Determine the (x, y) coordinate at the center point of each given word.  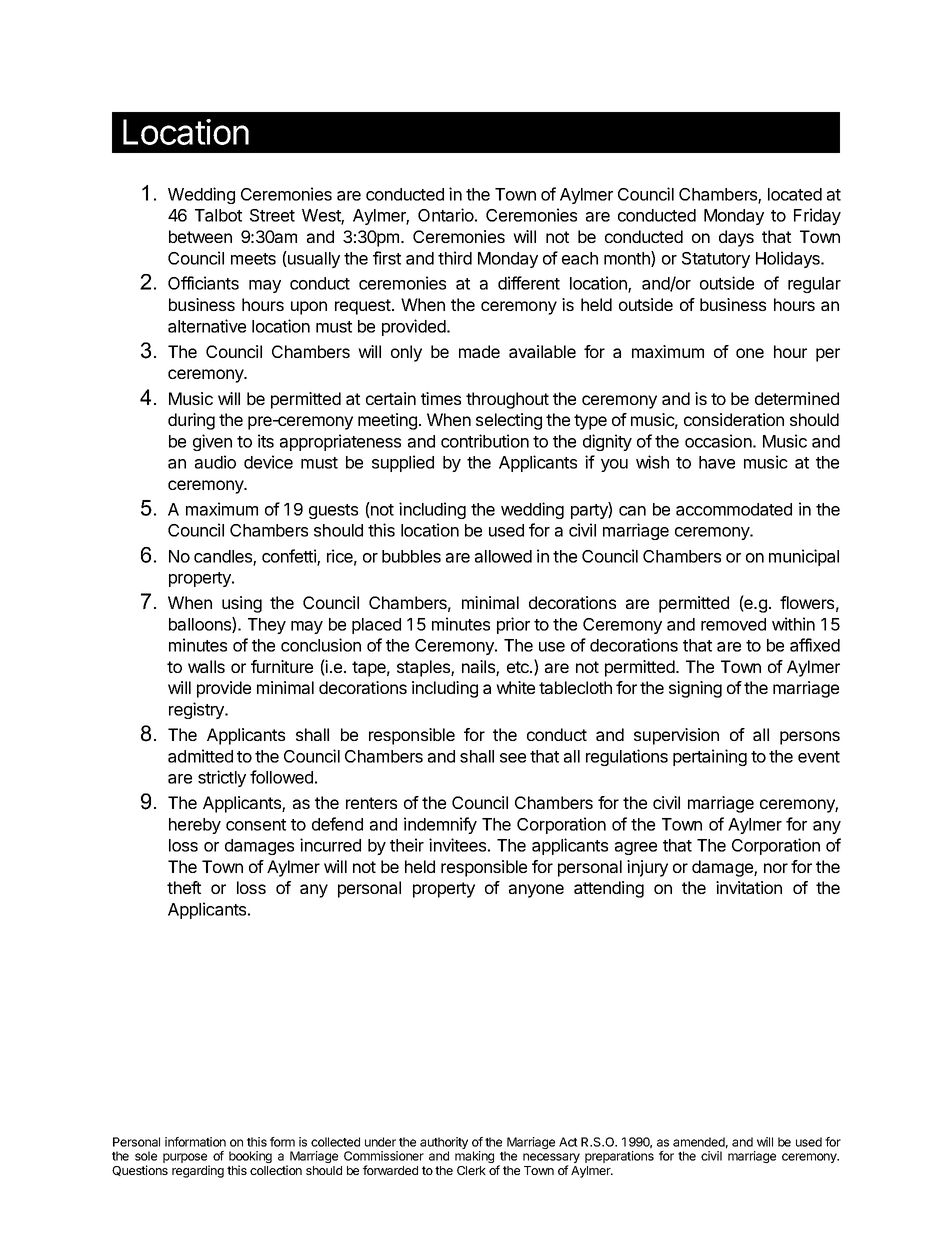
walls (206, 666)
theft (184, 887)
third (455, 258)
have (717, 462)
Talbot (218, 215)
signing (695, 689)
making (474, 1157)
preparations (619, 1157)
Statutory (716, 260)
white (515, 687)
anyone (536, 891)
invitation (749, 887)
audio (215, 462)
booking (250, 1158)
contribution (485, 441)
